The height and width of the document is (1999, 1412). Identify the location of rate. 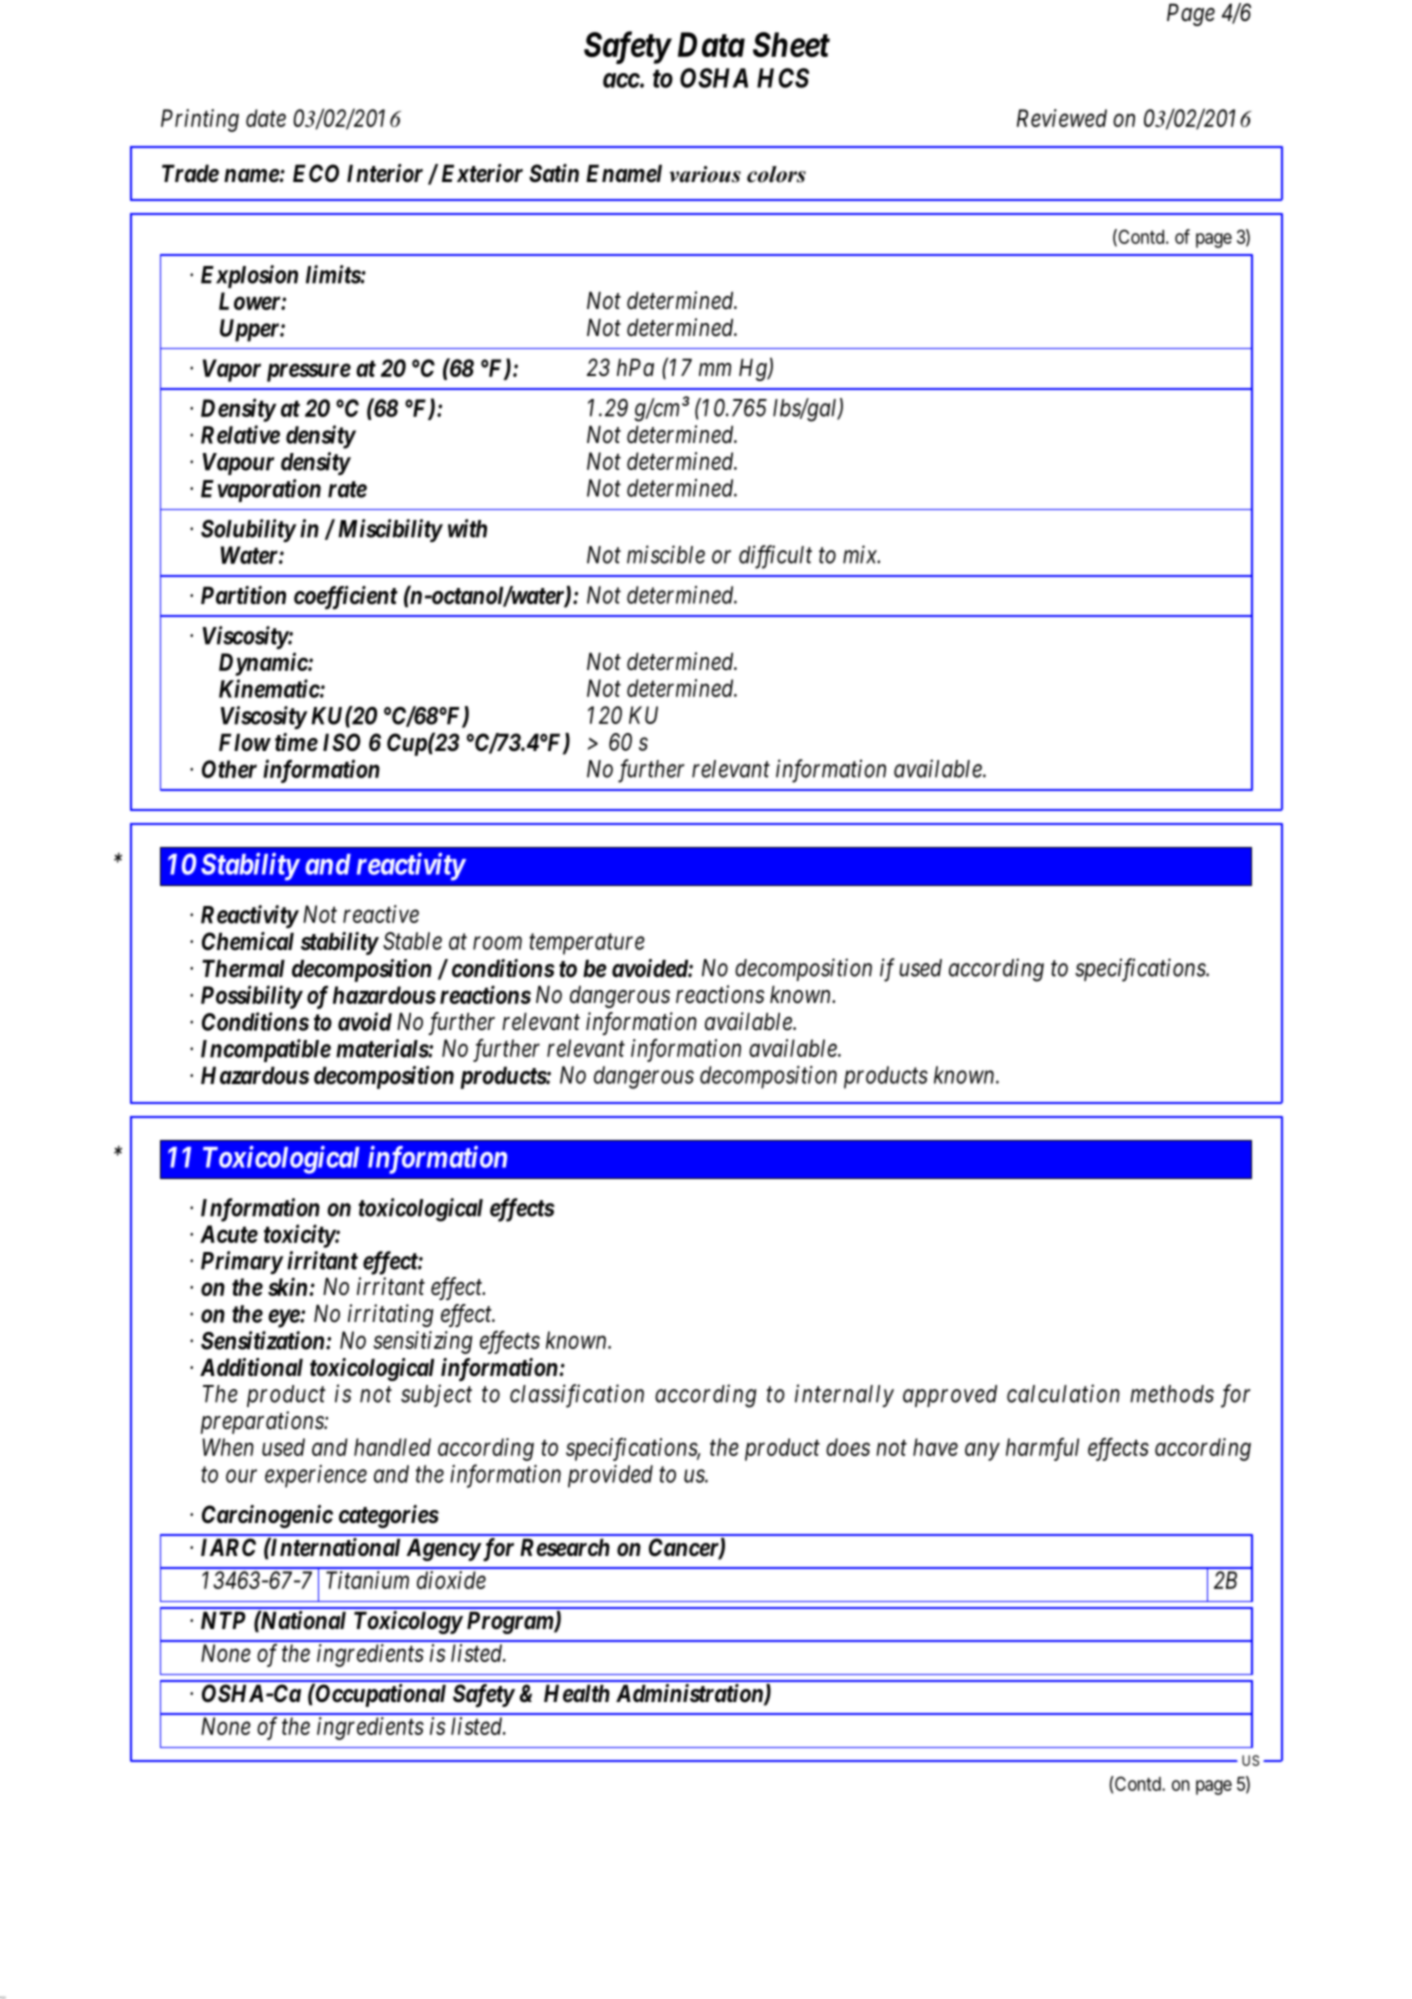
(347, 489).
